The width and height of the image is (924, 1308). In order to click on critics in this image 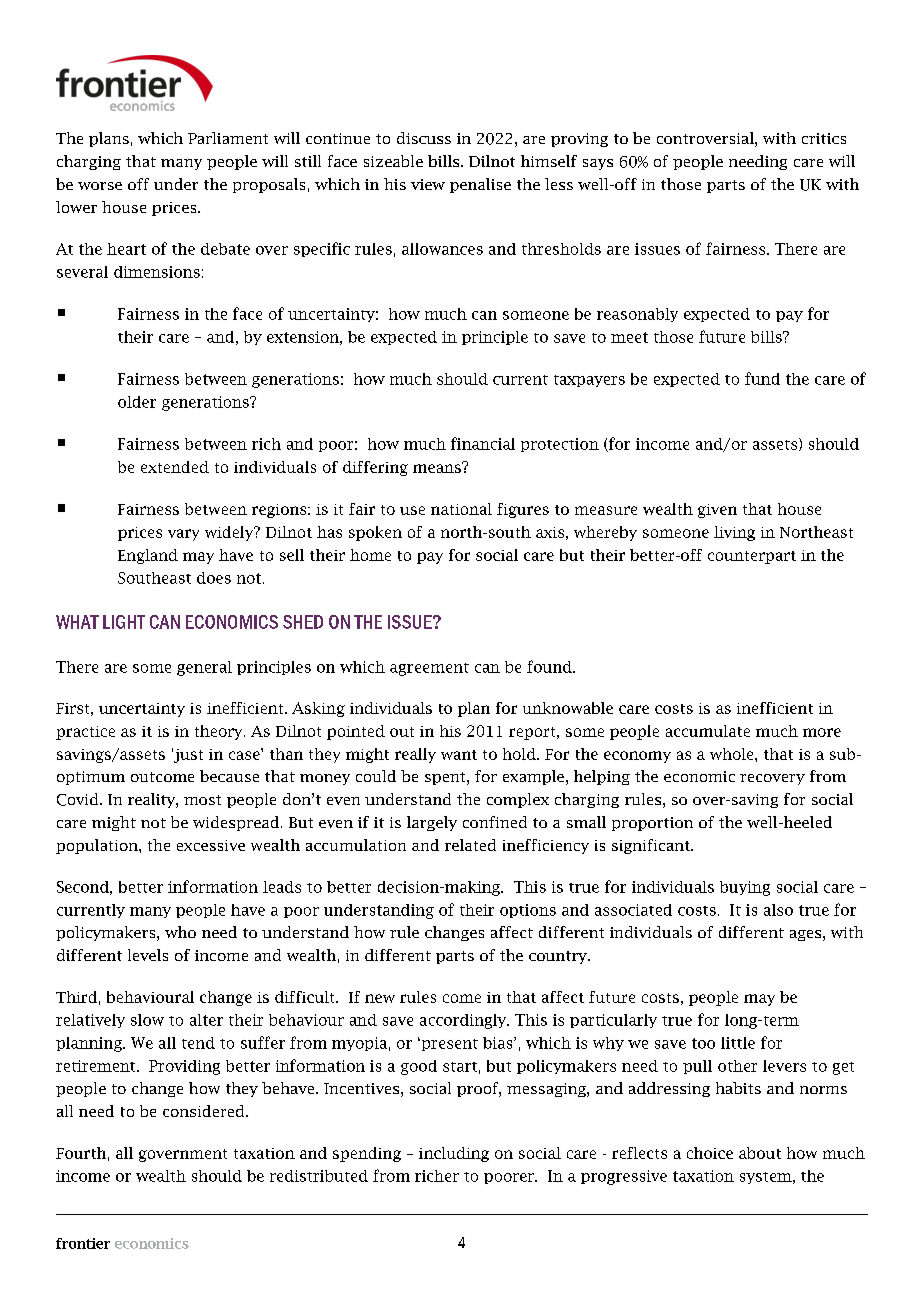, I will do `click(824, 138)`.
